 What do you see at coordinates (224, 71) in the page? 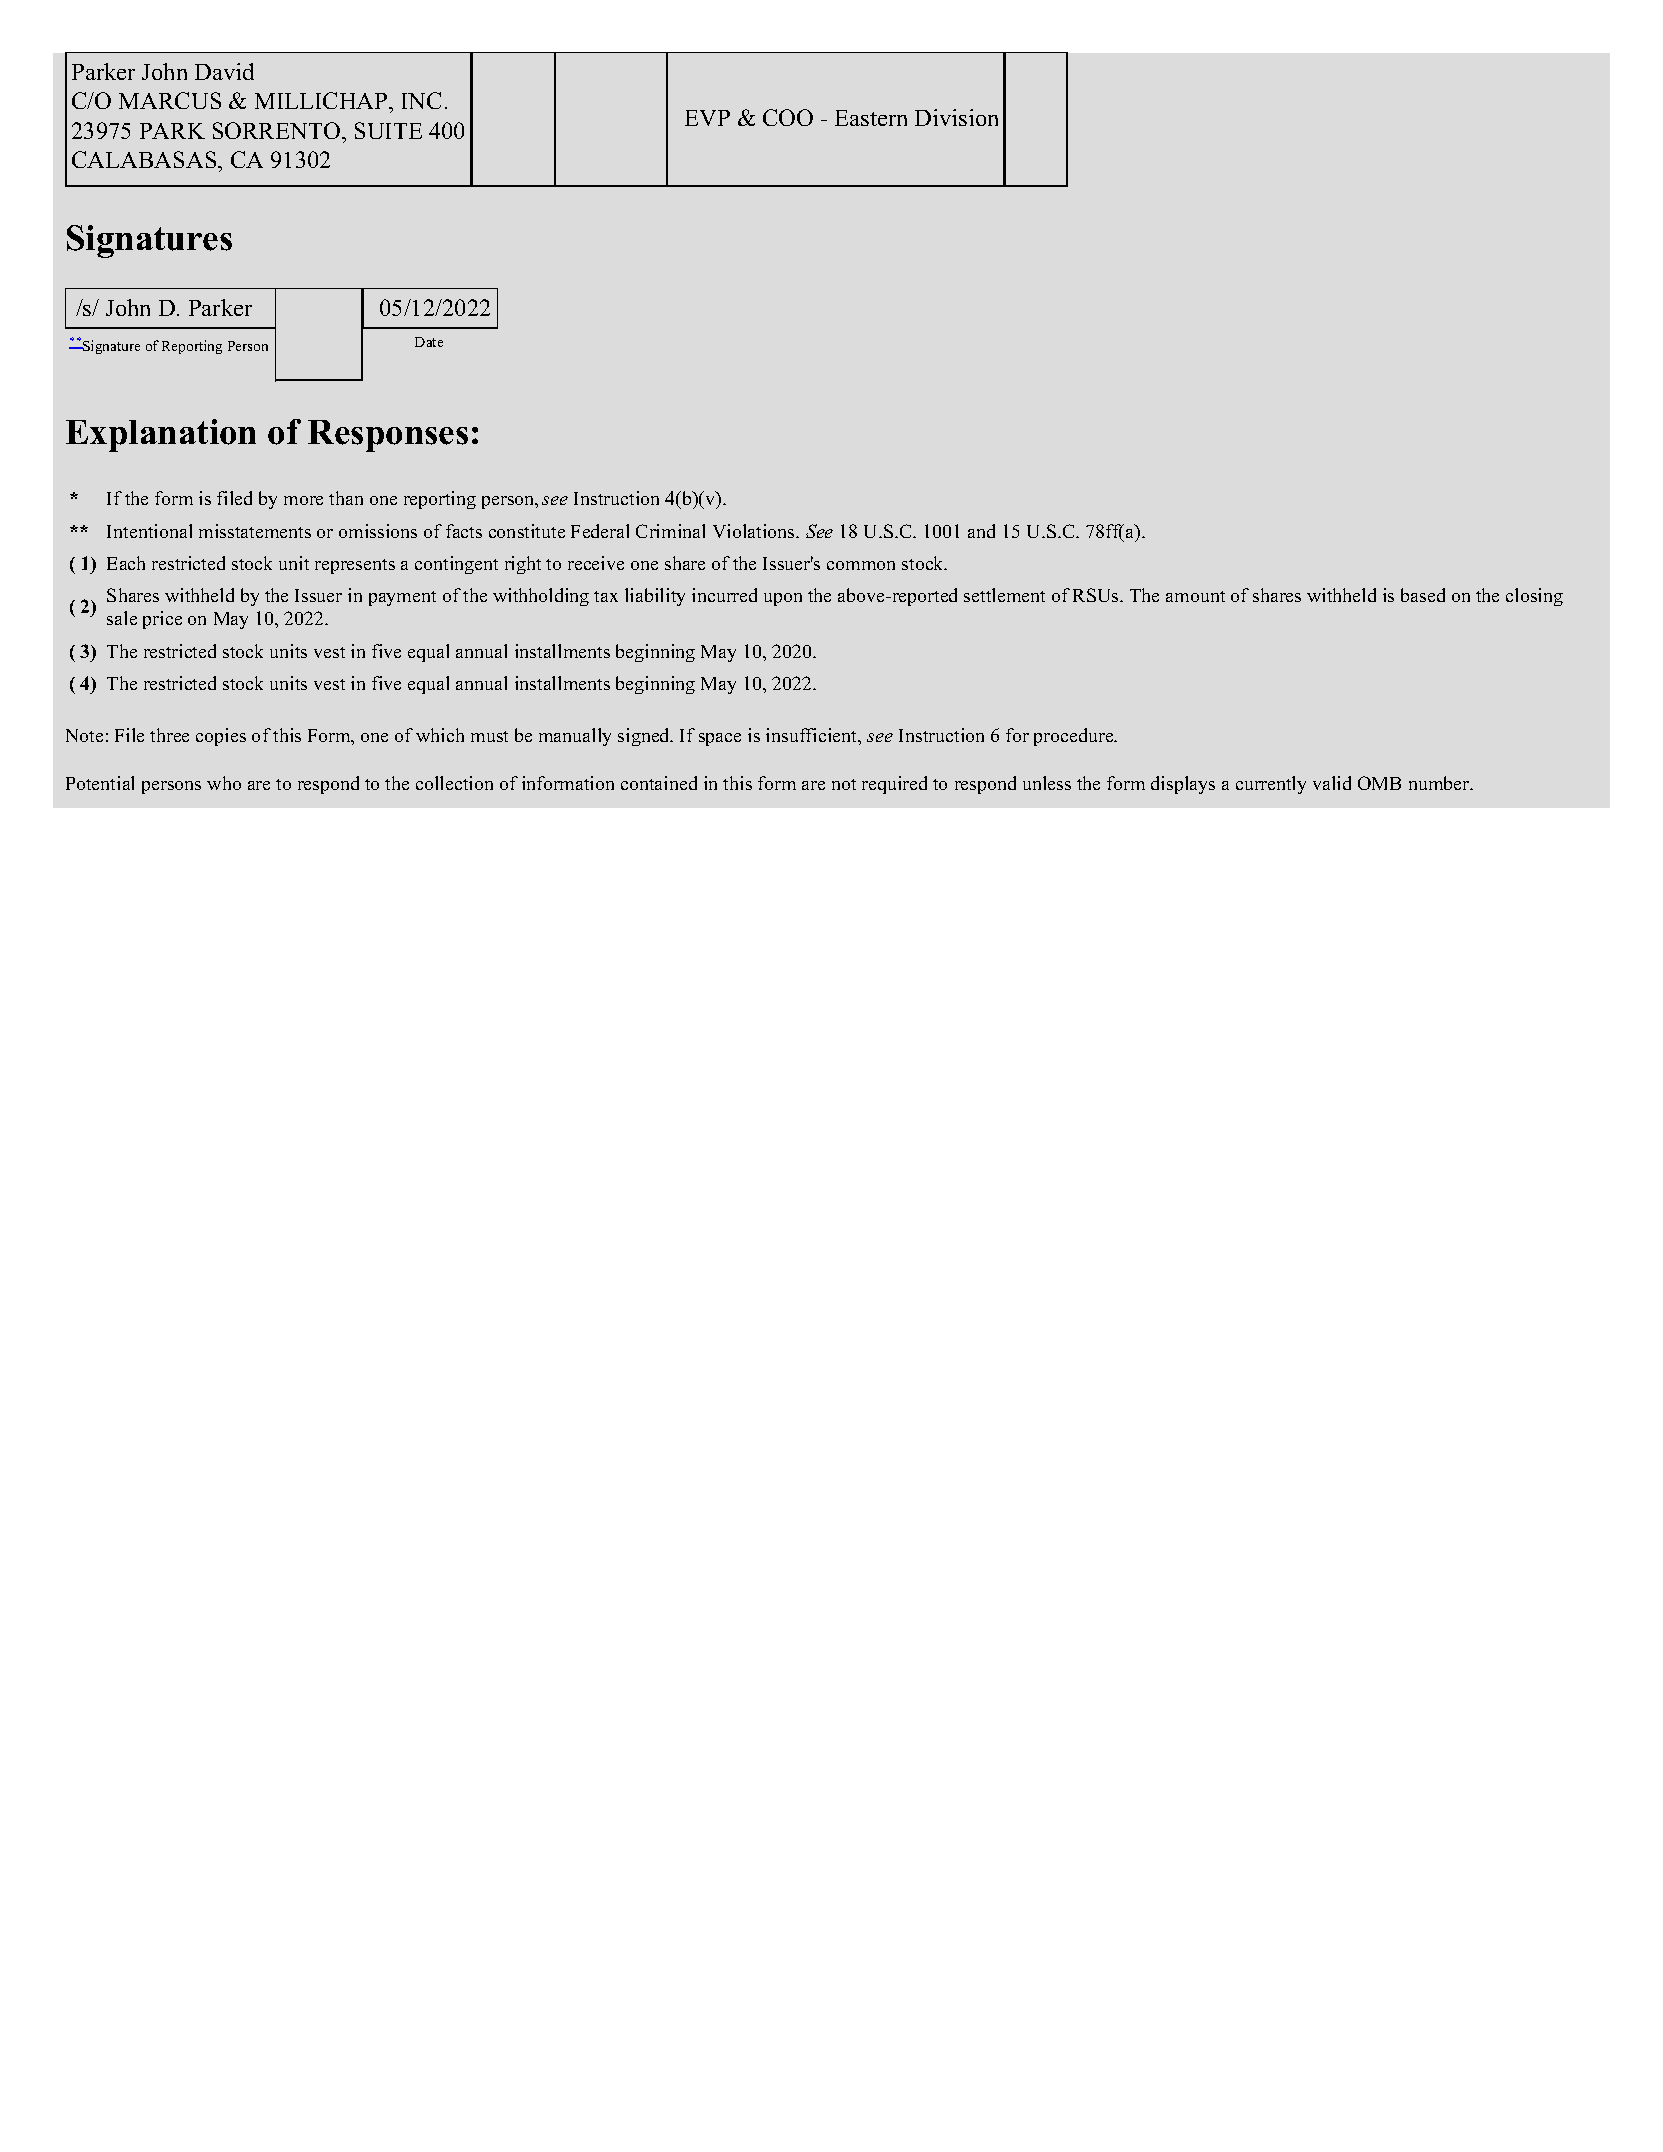
I see `David` at bounding box center [224, 71].
